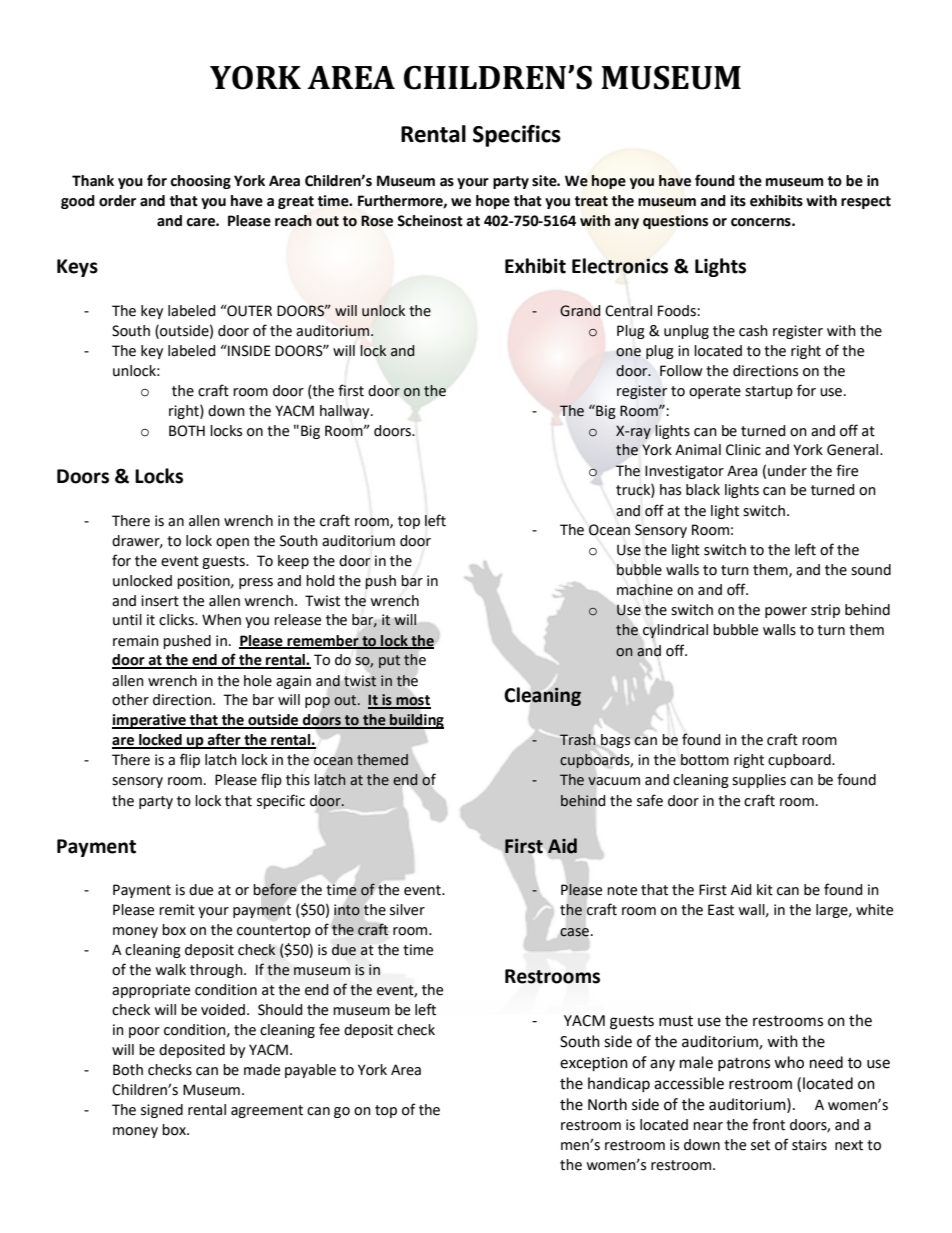 The height and width of the image is (1233, 952). What do you see at coordinates (670, 490) in the image?
I see `has` at bounding box center [670, 490].
